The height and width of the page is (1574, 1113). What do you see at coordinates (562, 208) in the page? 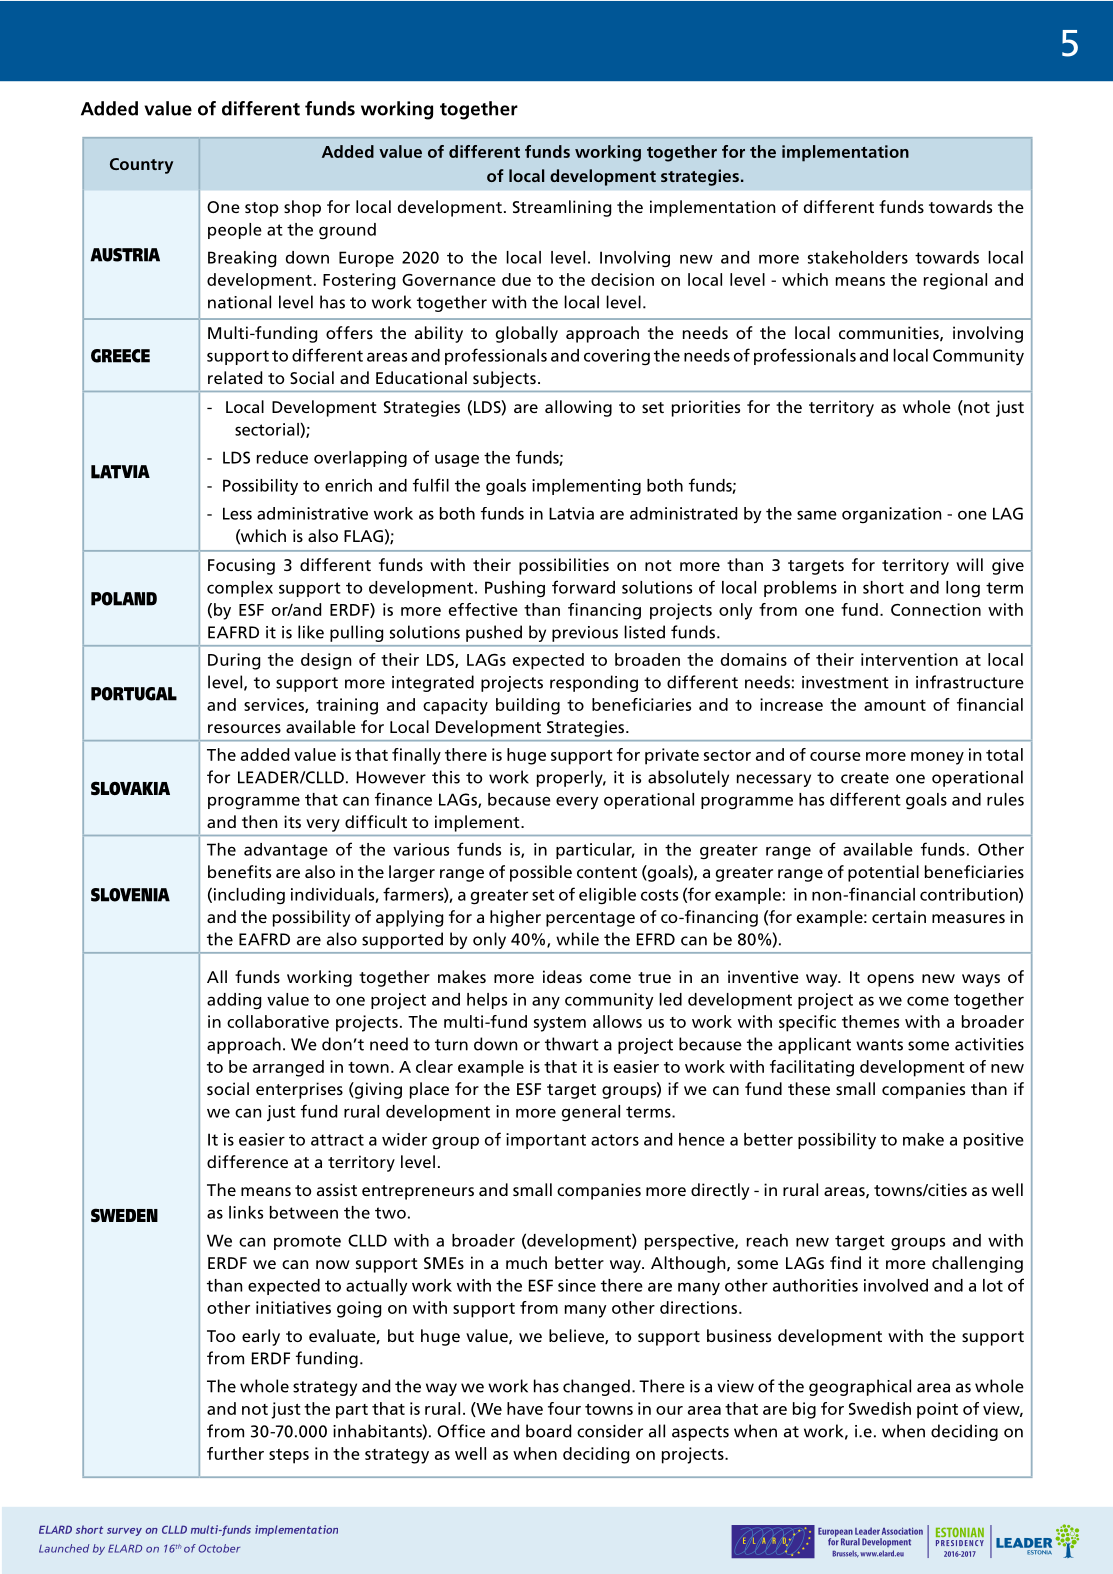
I see `Streamlining` at bounding box center [562, 208].
